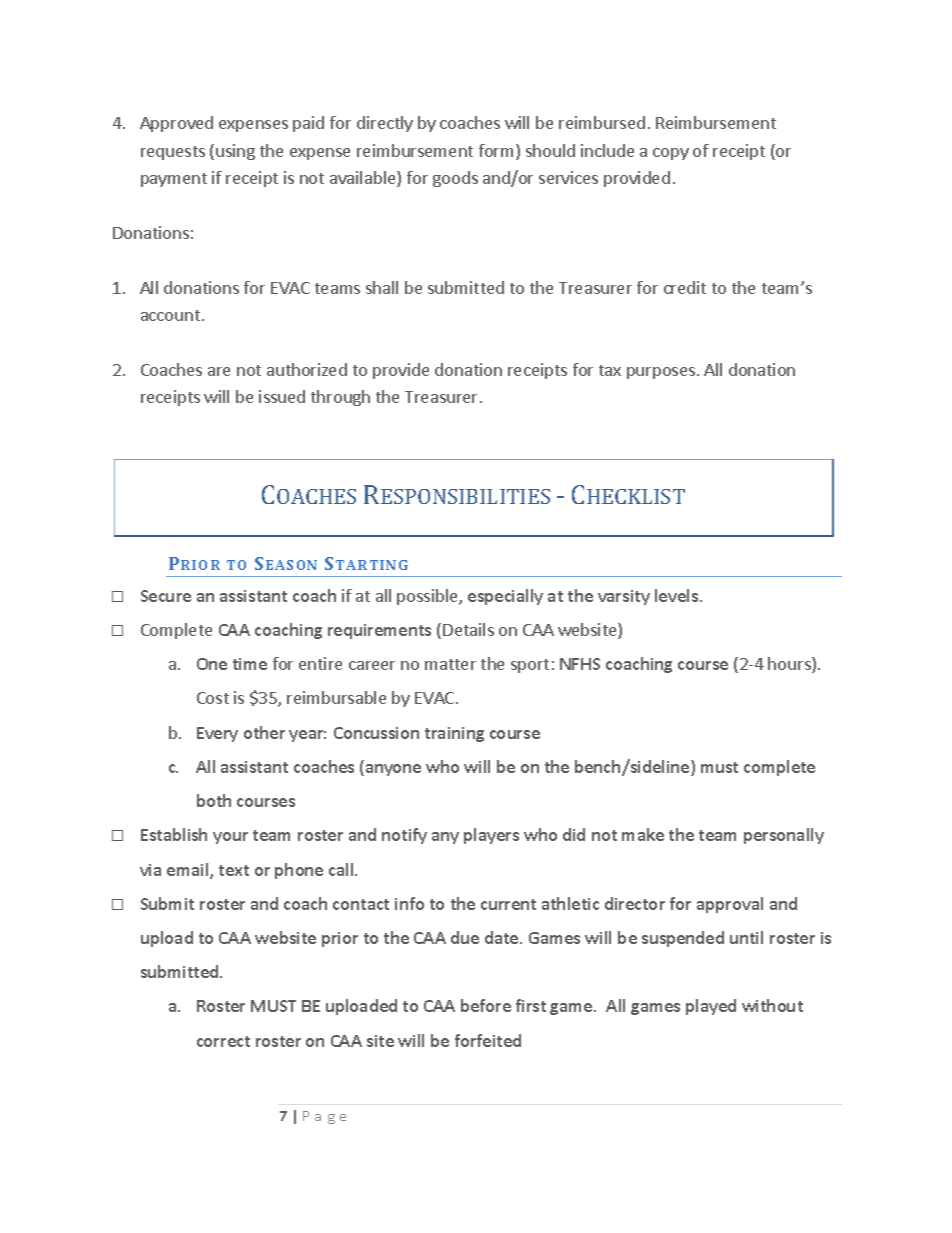 The width and height of the screenshot is (952, 1233). Describe the element at coordinates (711, 1007) in the screenshot. I see `played` at that location.
